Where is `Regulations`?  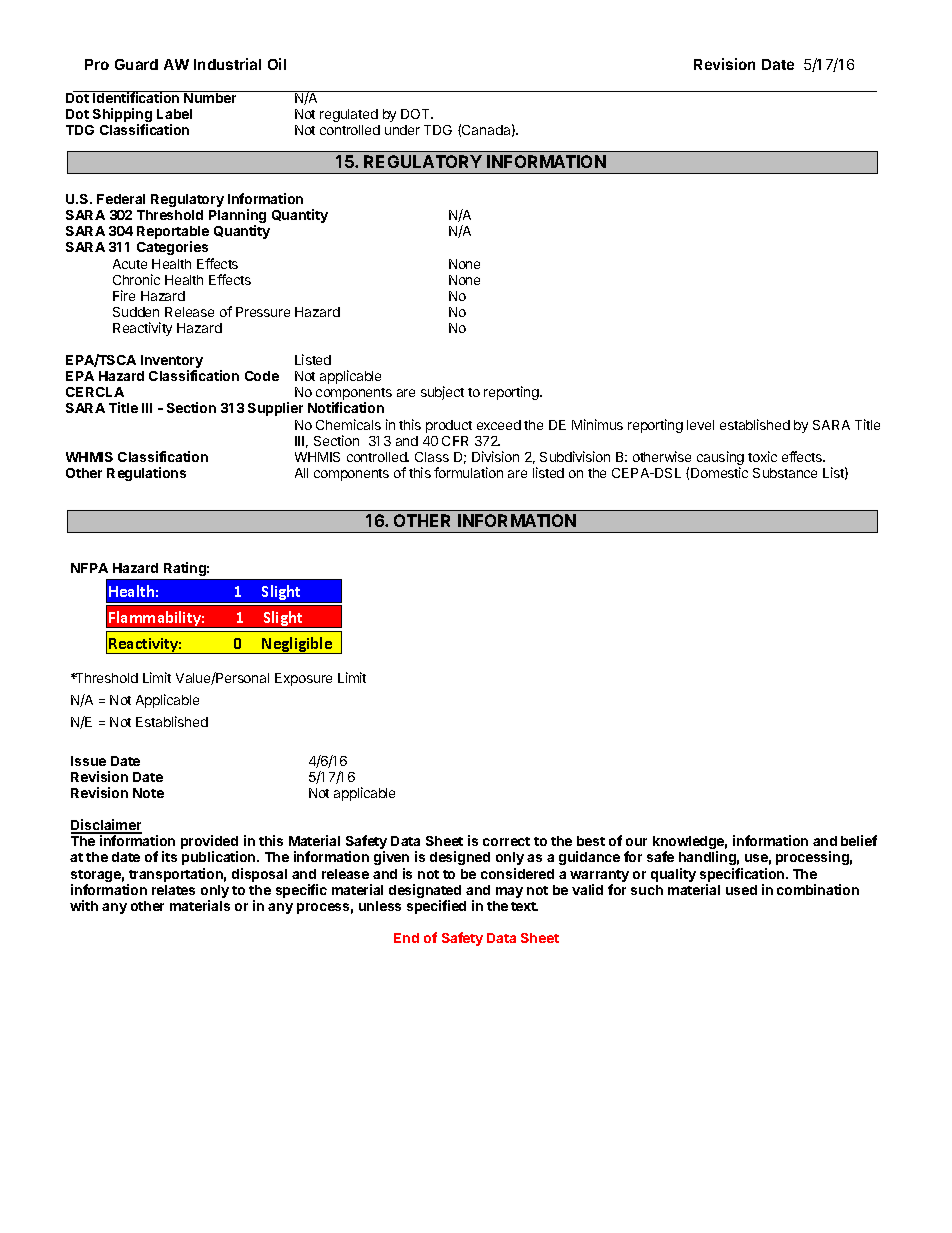
Regulations is located at coordinates (146, 474).
